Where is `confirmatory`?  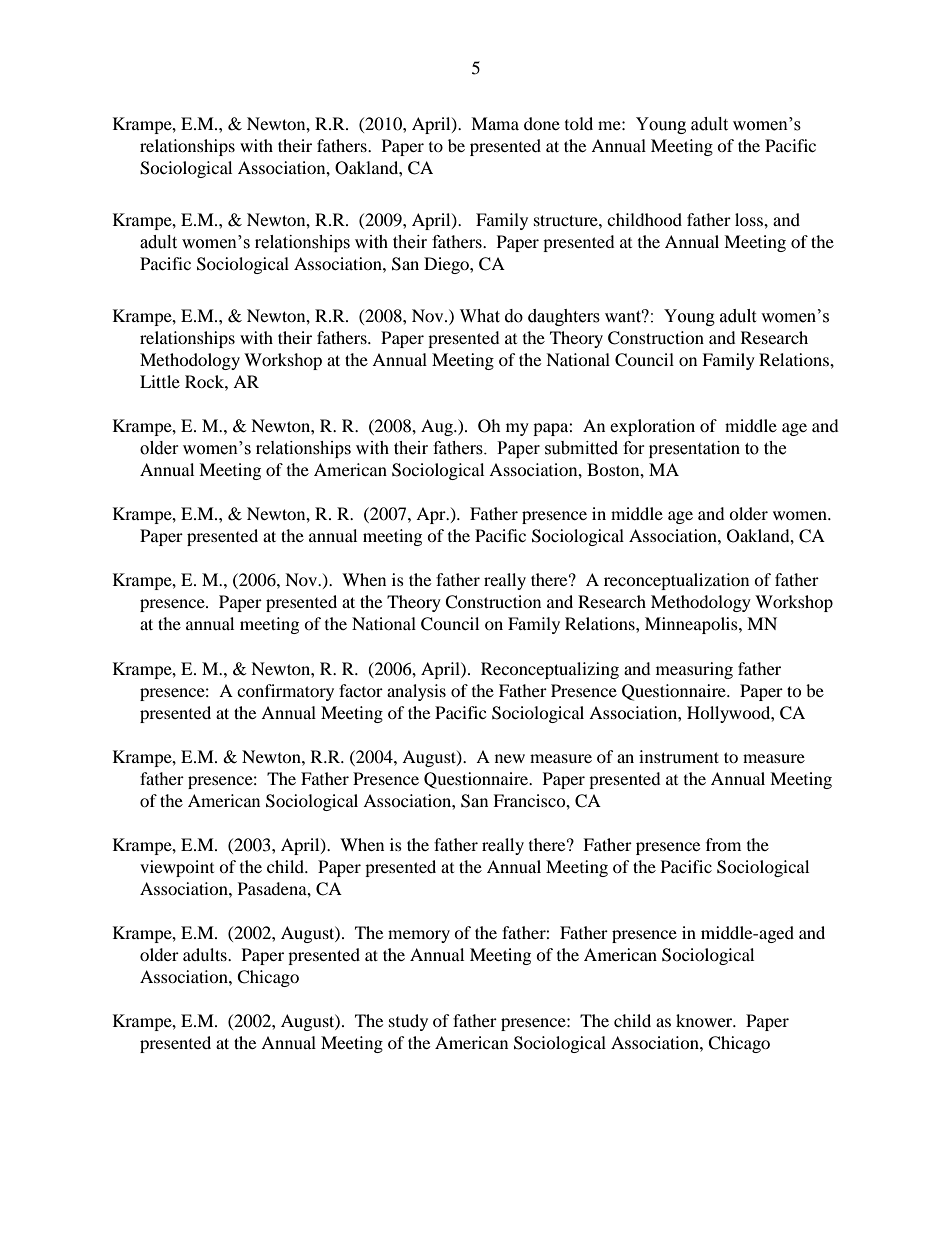 confirmatory is located at coordinates (285, 692).
